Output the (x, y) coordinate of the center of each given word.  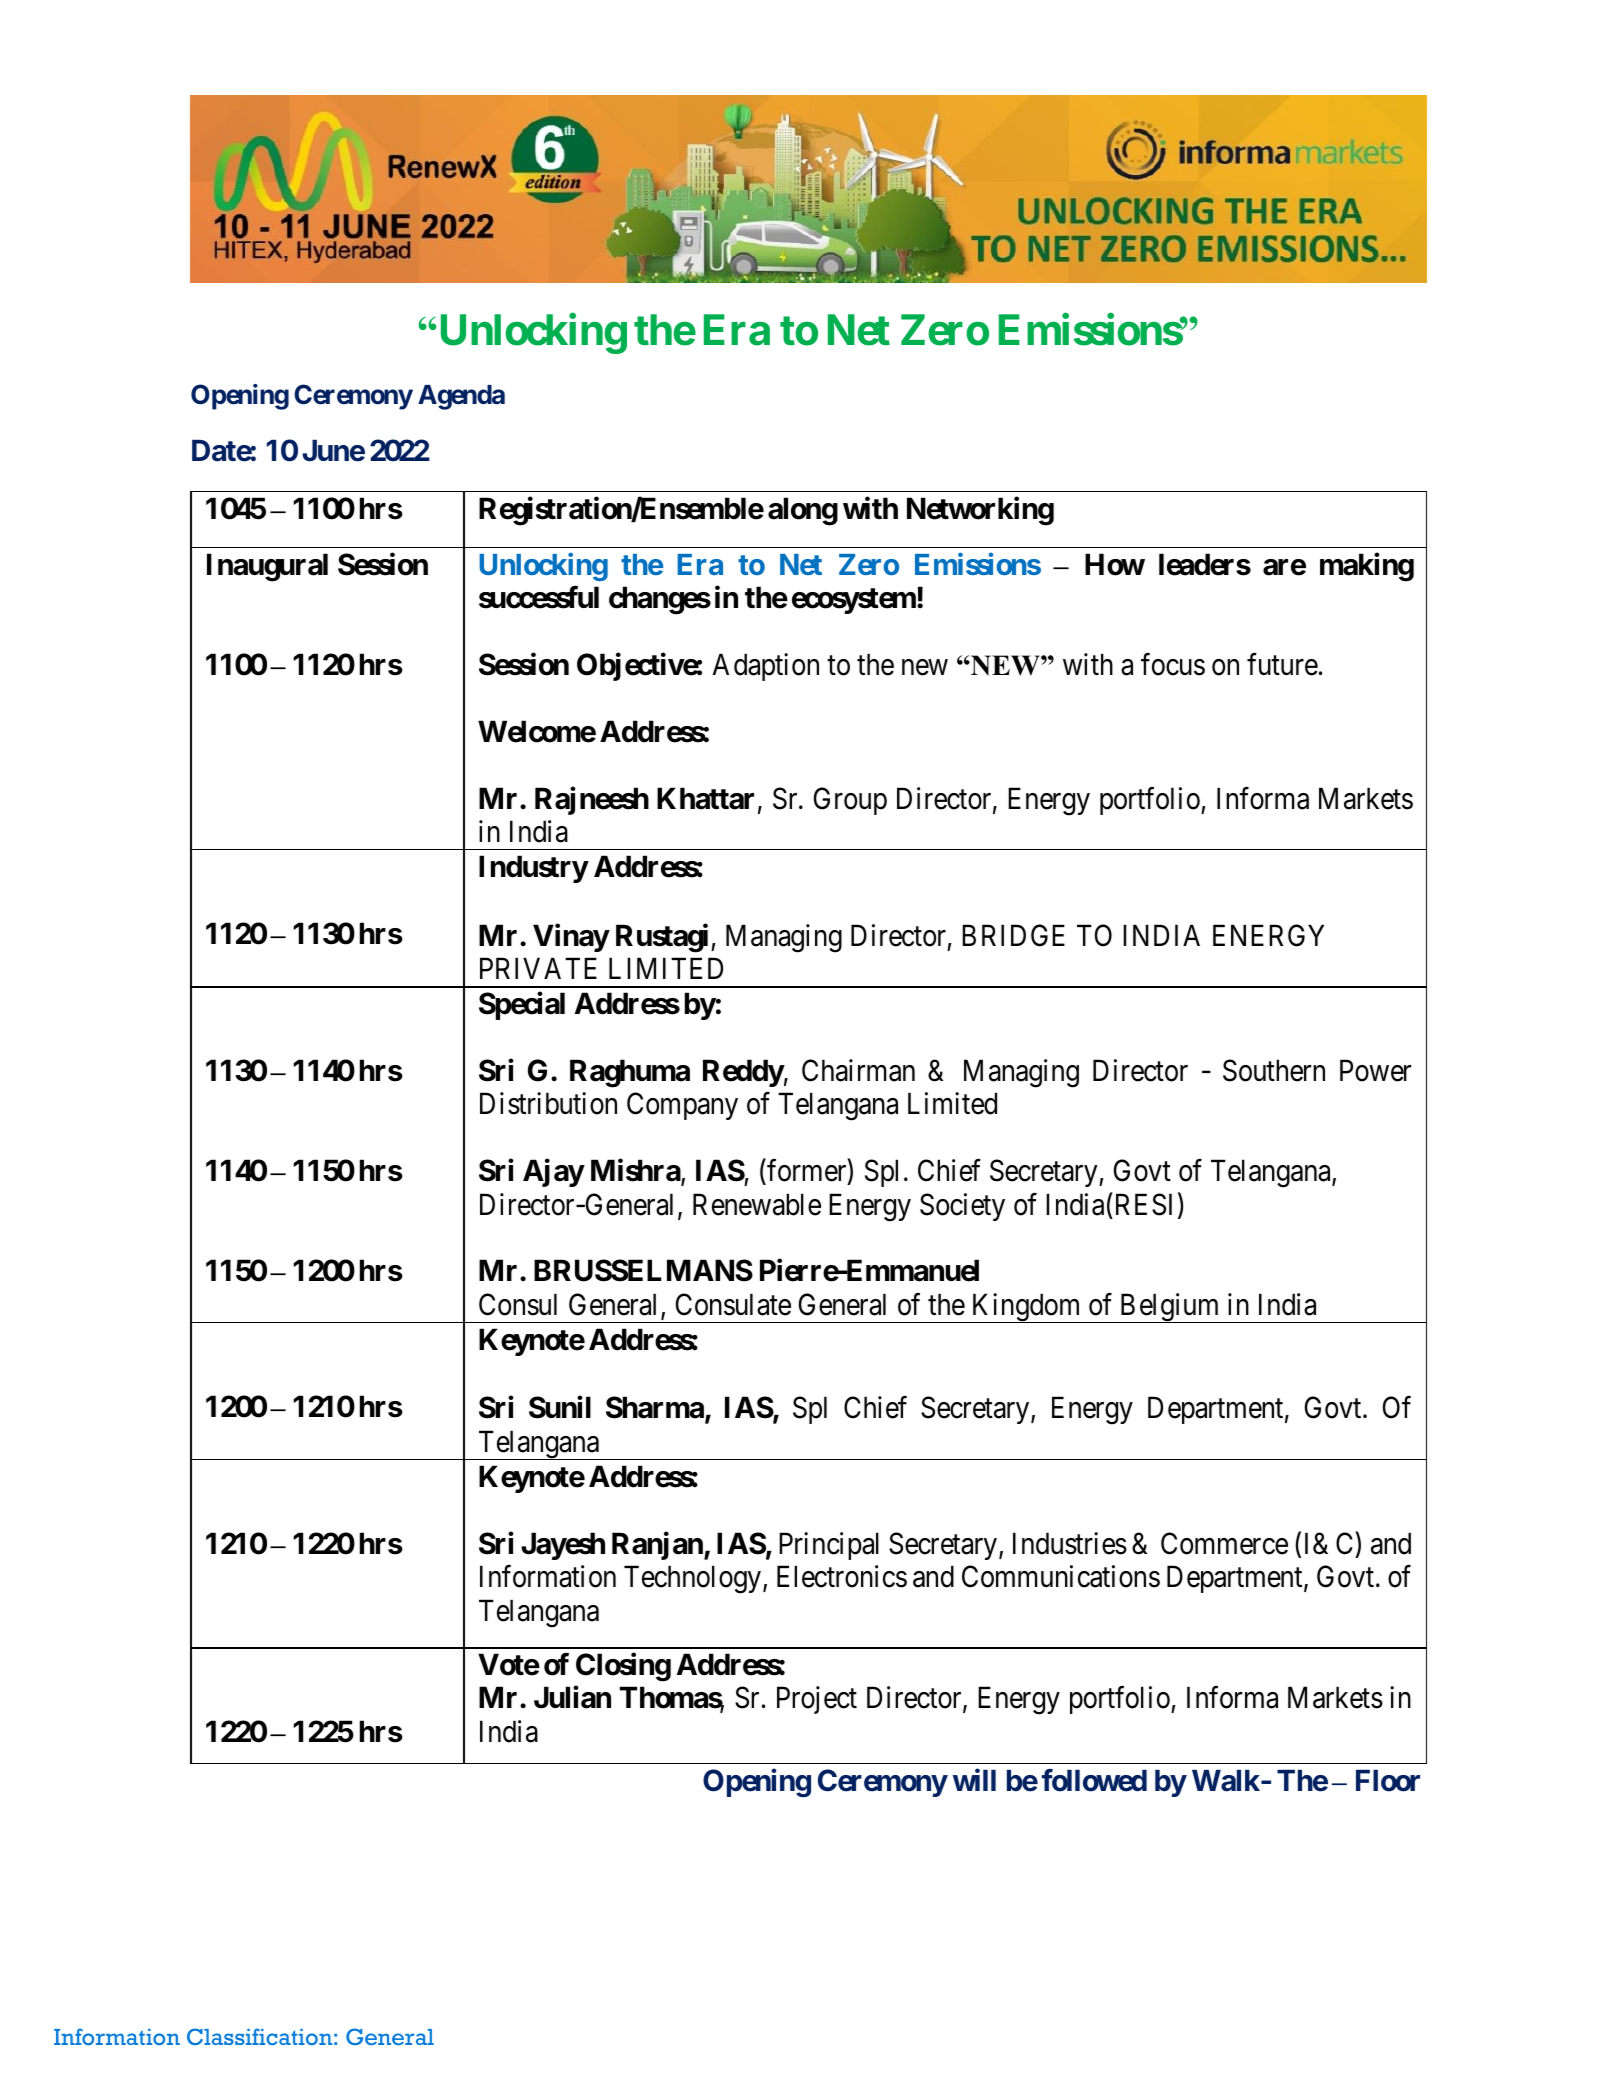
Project (817, 1700)
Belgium (1169, 1308)
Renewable (757, 1204)
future (1282, 664)
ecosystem (854, 601)
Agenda (461, 397)
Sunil (560, 1407)
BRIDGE (1013, 935)
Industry (533, 869)
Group (850, 801)
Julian (572, 1697)
